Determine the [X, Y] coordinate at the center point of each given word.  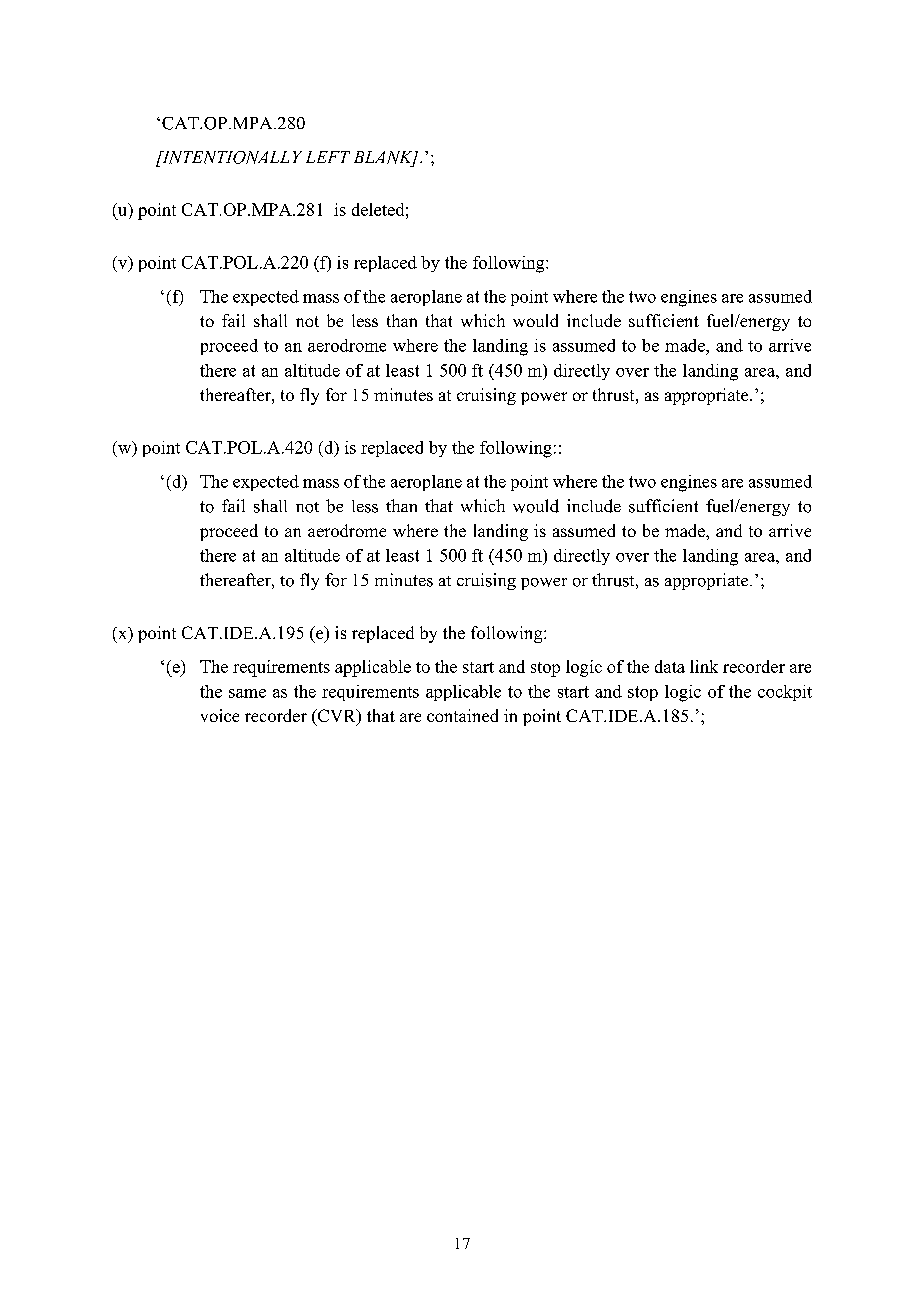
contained [462, 715]
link [704, 666]
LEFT [328, 157]
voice [220, 715]
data [670, 666]
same [247, 693]
